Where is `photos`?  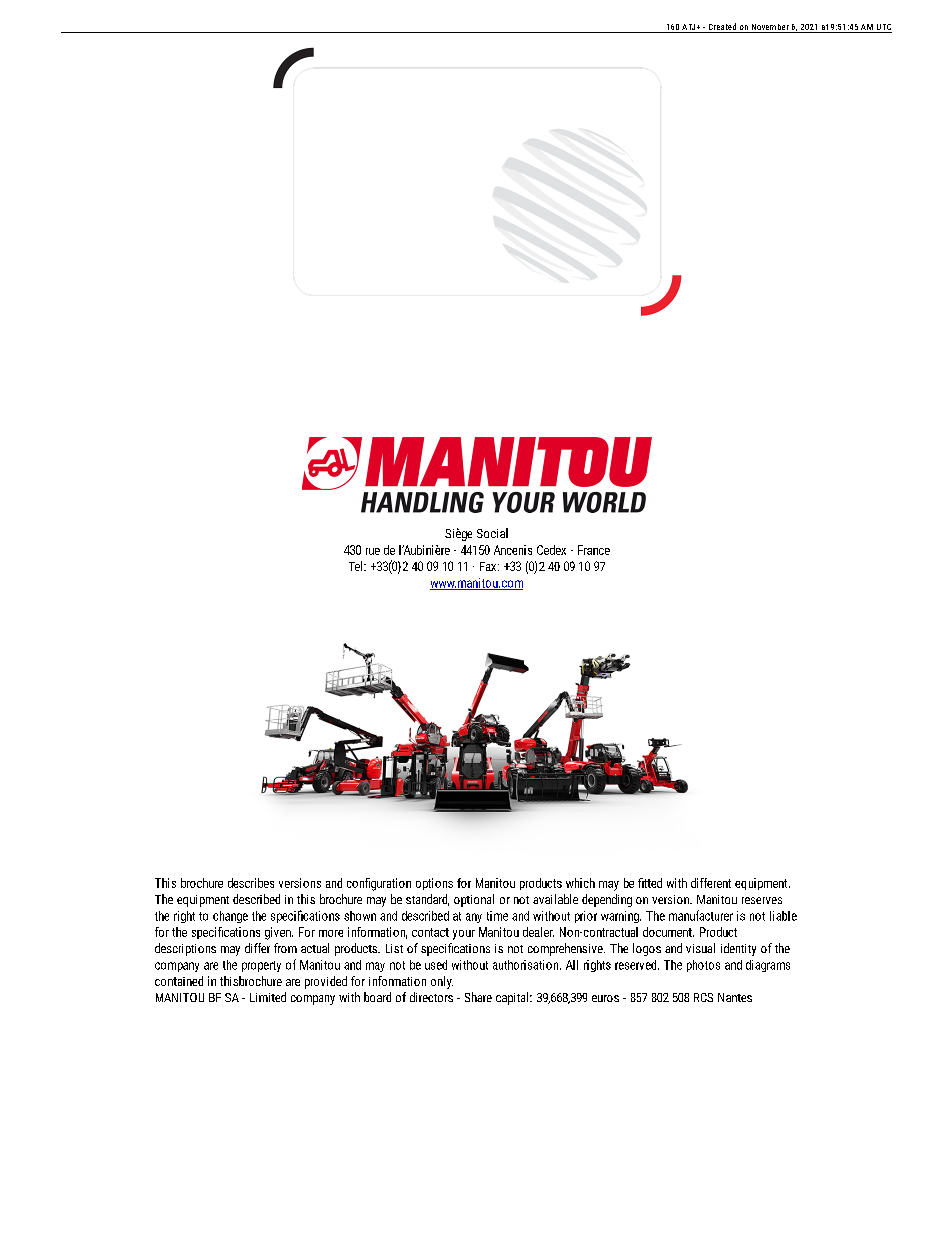
photos is located at coordinates (703, 966).
